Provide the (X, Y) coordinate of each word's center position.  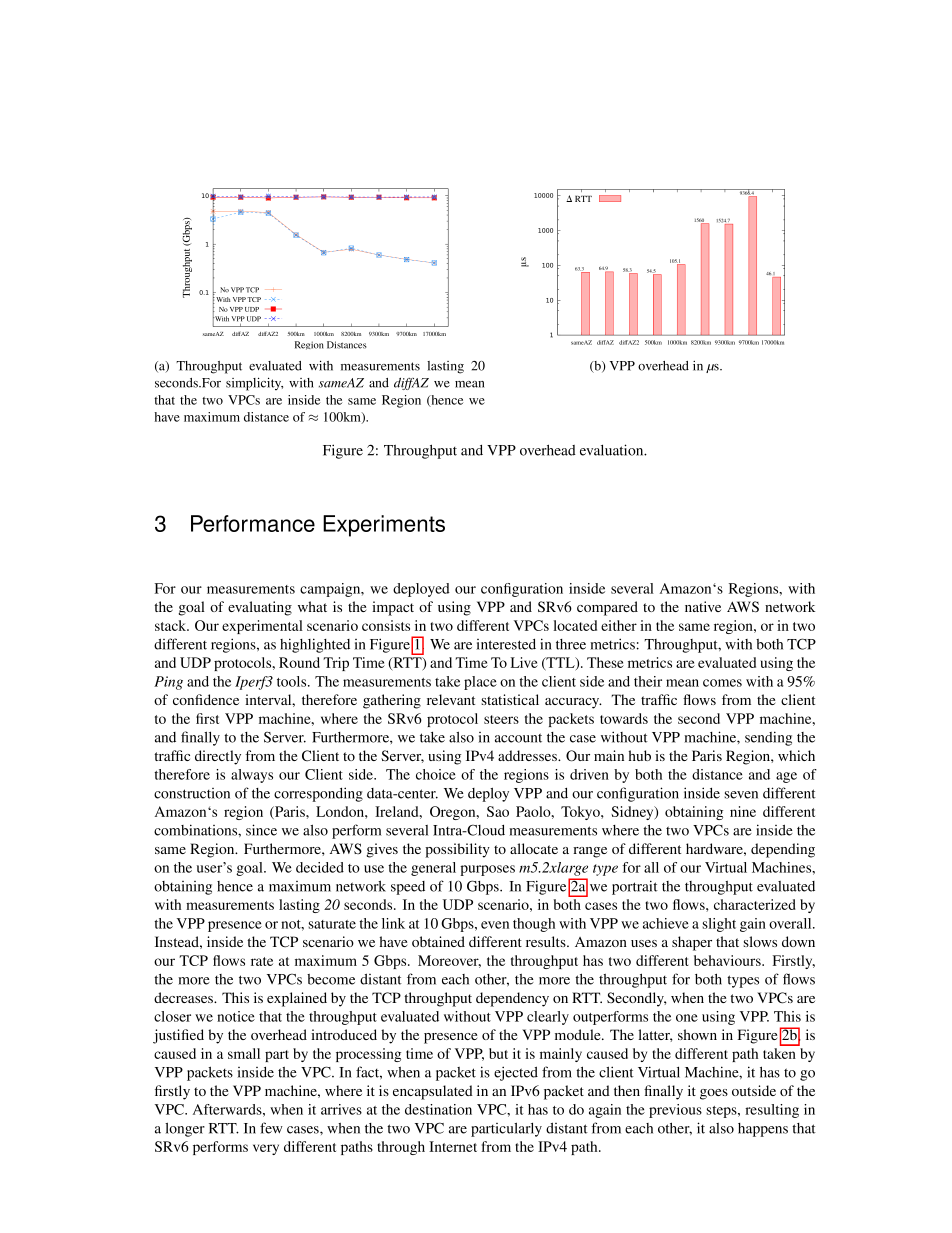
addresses (528, 755)
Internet (453, 1146)
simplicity (254, 384)
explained (297, 999)
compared (607, 608)
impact (393, 608)
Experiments (384, 526)
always (252, 776)
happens (763, 1130)
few (271, 1128)
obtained (438, 941)
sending (768, 738)
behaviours (728, 960)
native (703, 606)
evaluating (260, 608)
